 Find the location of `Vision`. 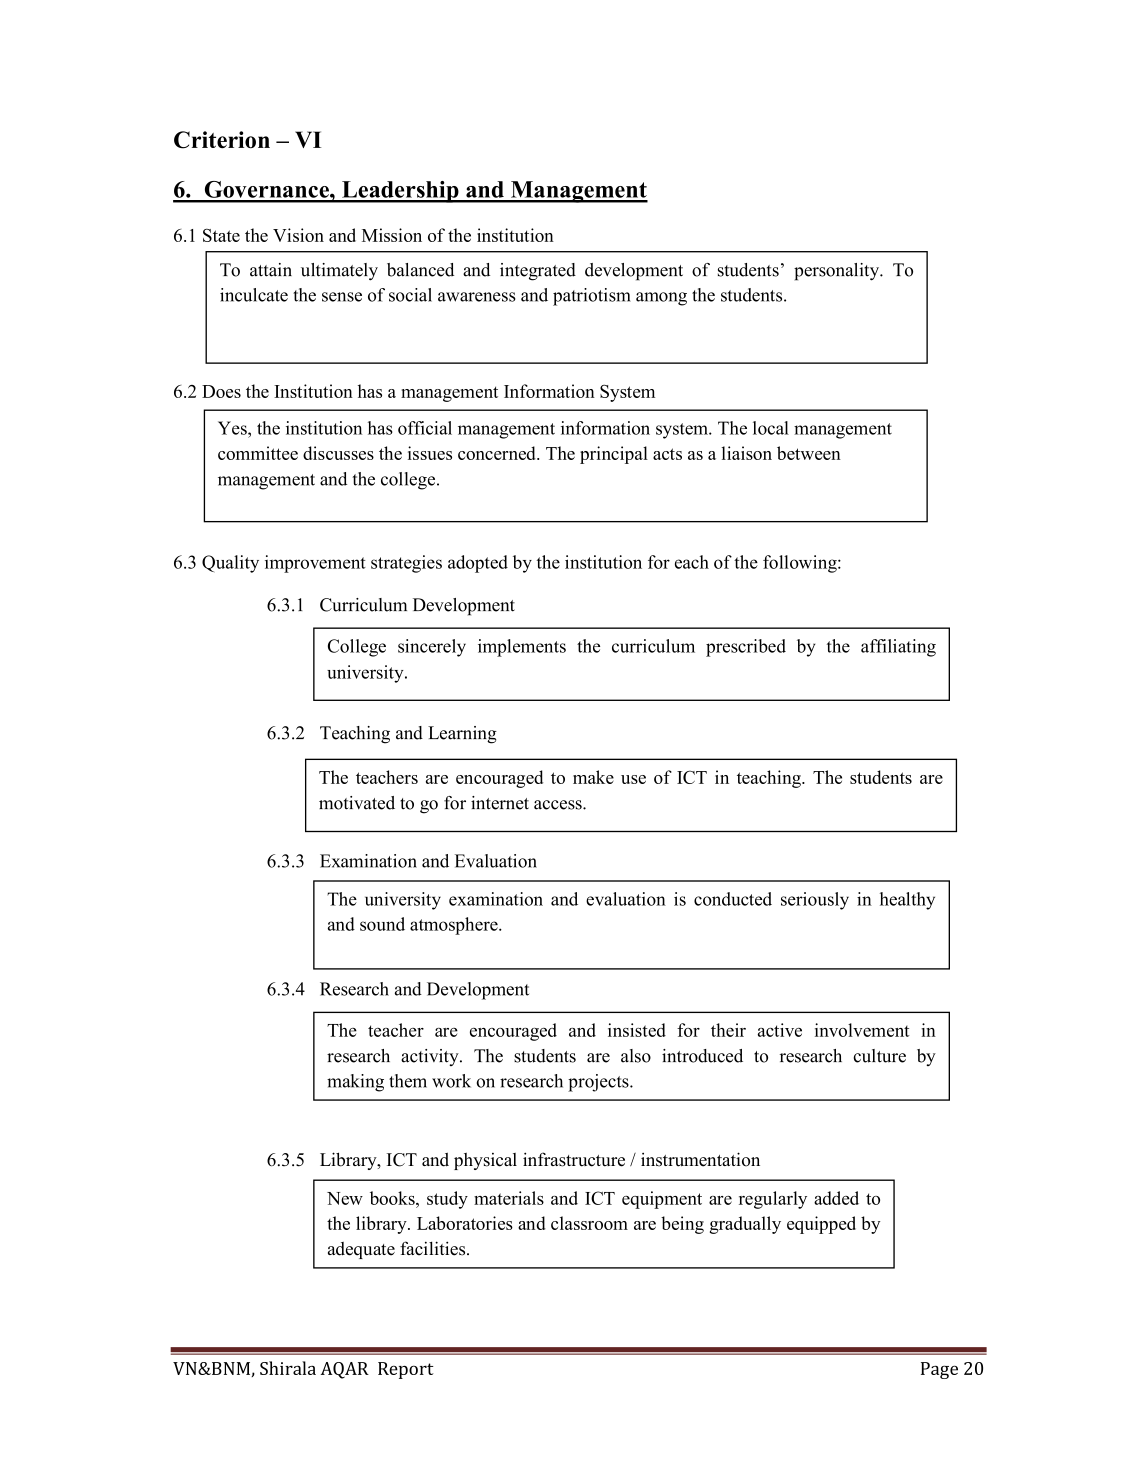

Vision is located at coordinates (298, 235).
